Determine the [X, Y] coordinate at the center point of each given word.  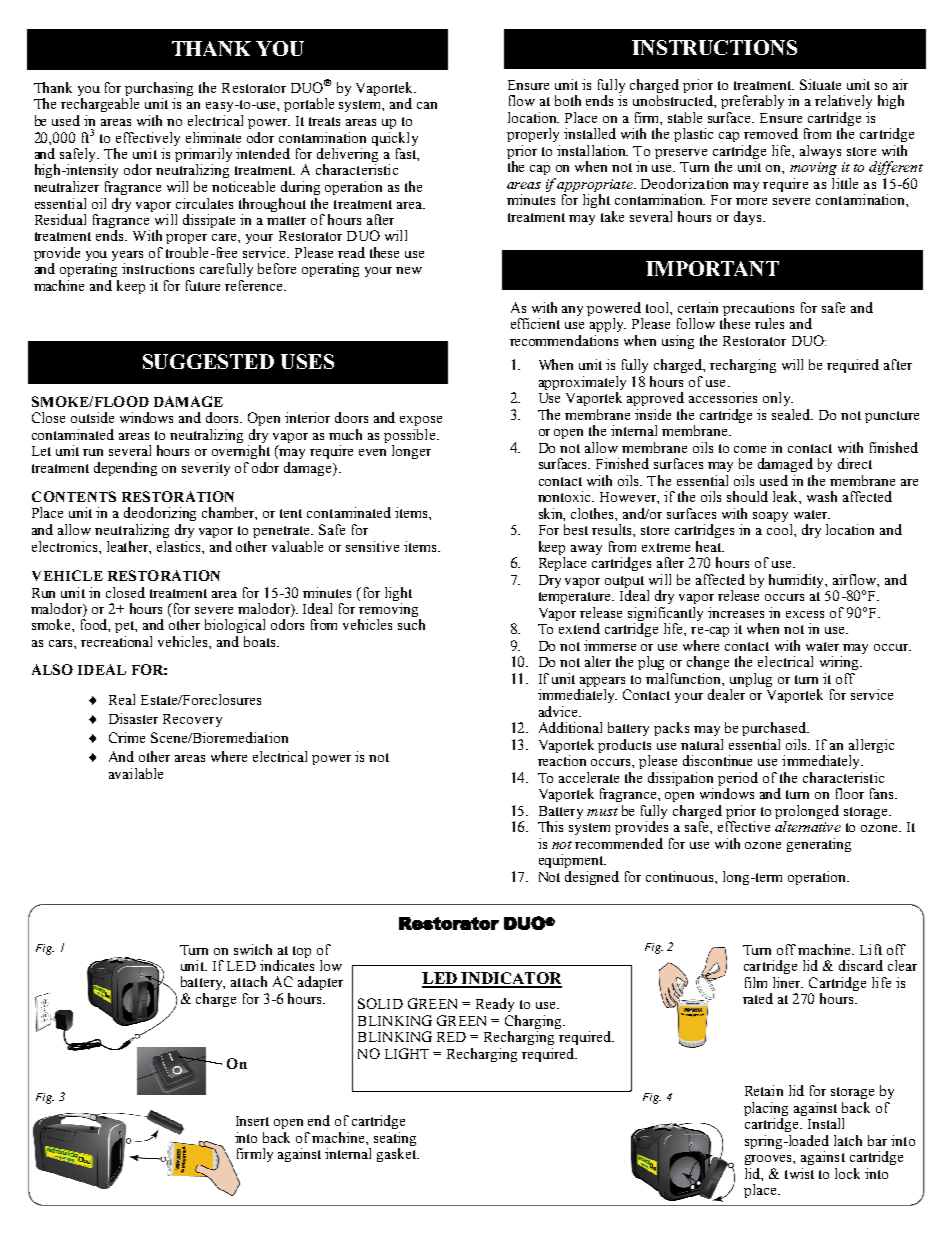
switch [253, 949]
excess [805, 614]
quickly [395, 139]
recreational [116, 641]
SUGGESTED [208, 361]
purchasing [159, 90]
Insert [252, 1121]
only [778, 399]
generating [819, 845]
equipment [572, 861]
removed [771, 133]
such [411, 624]
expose [421, 421]
